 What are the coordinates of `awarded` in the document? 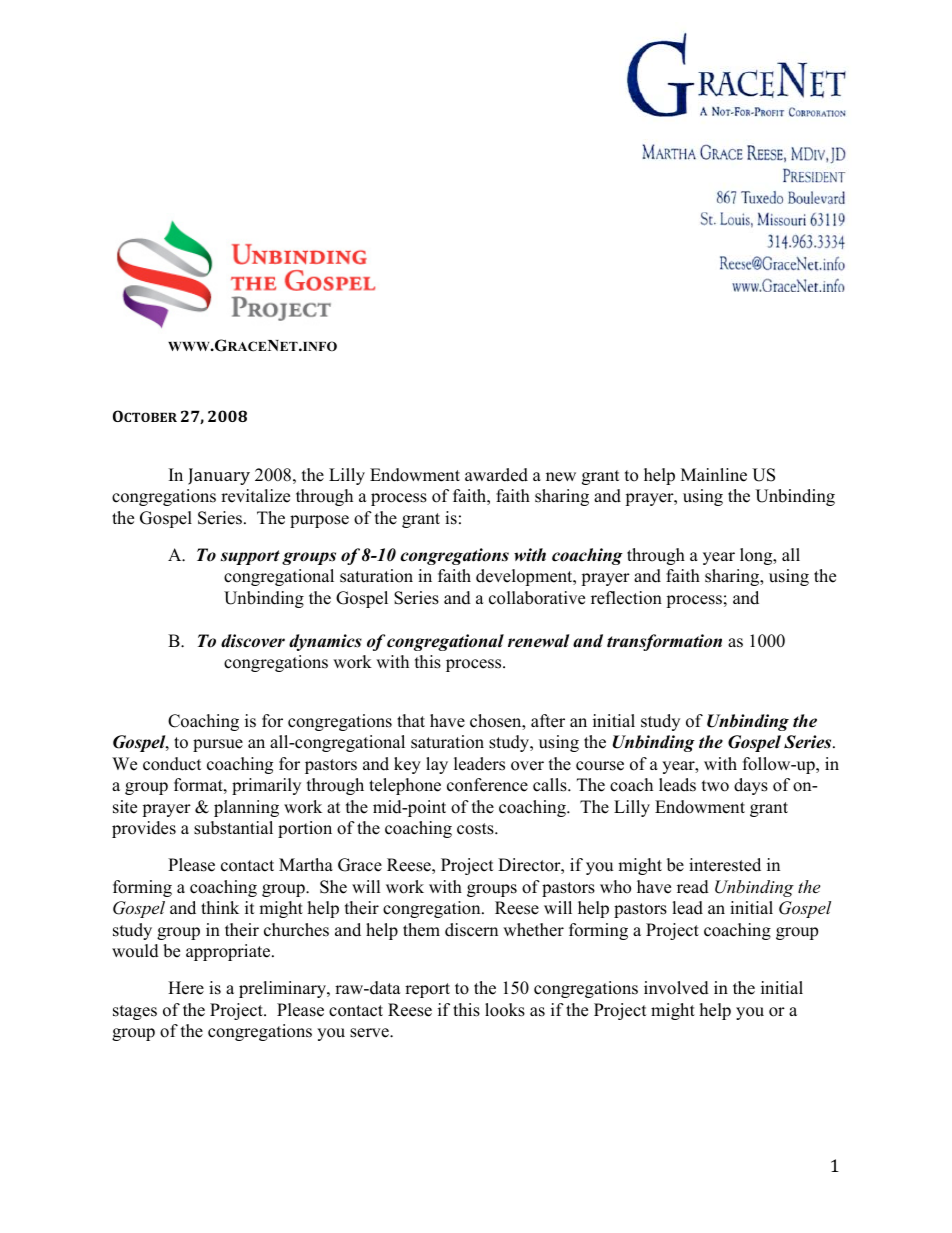 It's located at (496, 475).
